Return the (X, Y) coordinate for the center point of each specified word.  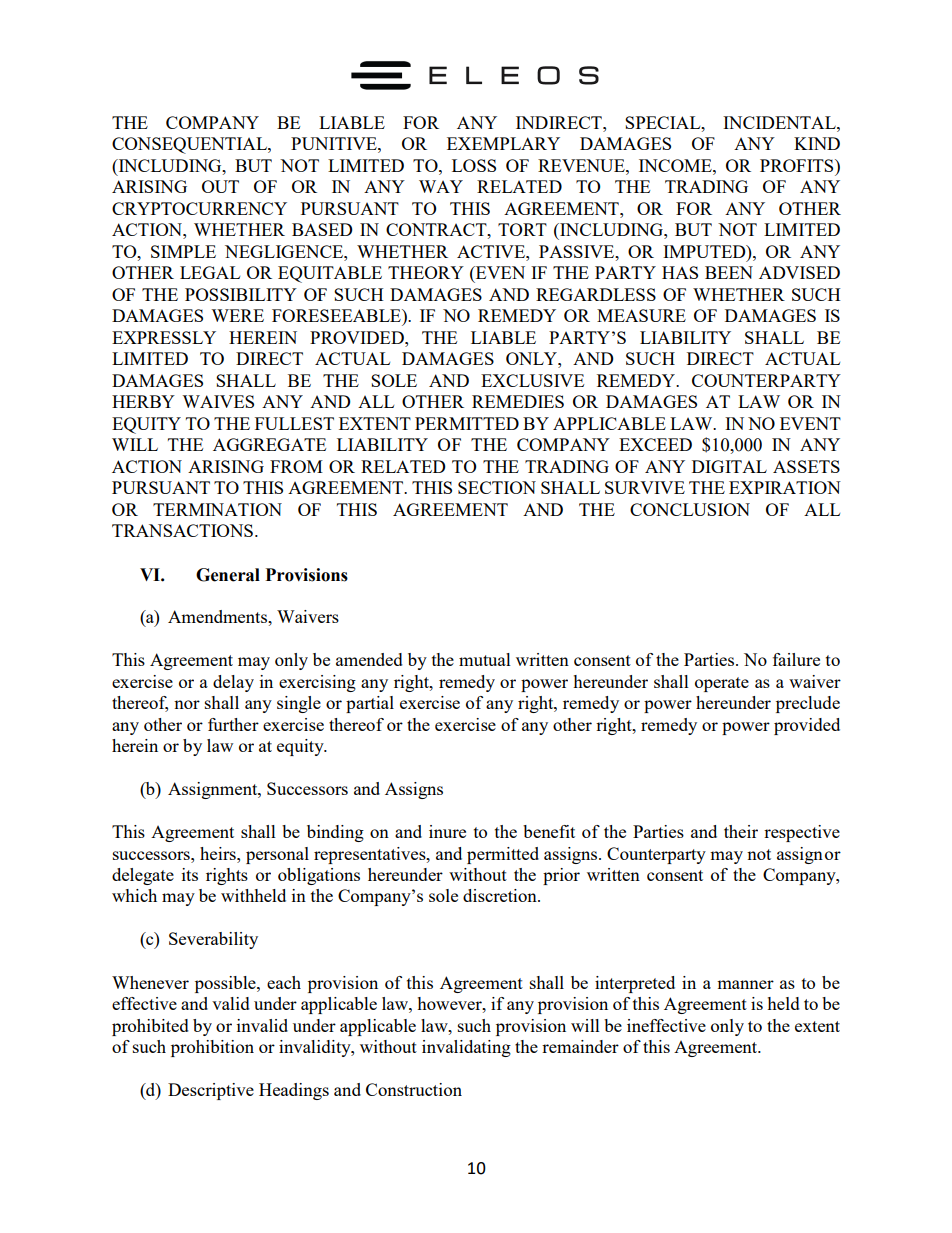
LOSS (474, 165)
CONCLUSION (690, 509)
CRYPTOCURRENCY (199, 208)
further (233, 724)
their (741, 831)
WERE (237, 315)
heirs (219, 853)
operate (722, 684)
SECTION (497, 487)
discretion (501, 895)
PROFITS (798, 165)
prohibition (212, 1048)
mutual (485, 659)
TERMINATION (217, 509)
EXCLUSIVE (532, 380)
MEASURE (641, 315)
